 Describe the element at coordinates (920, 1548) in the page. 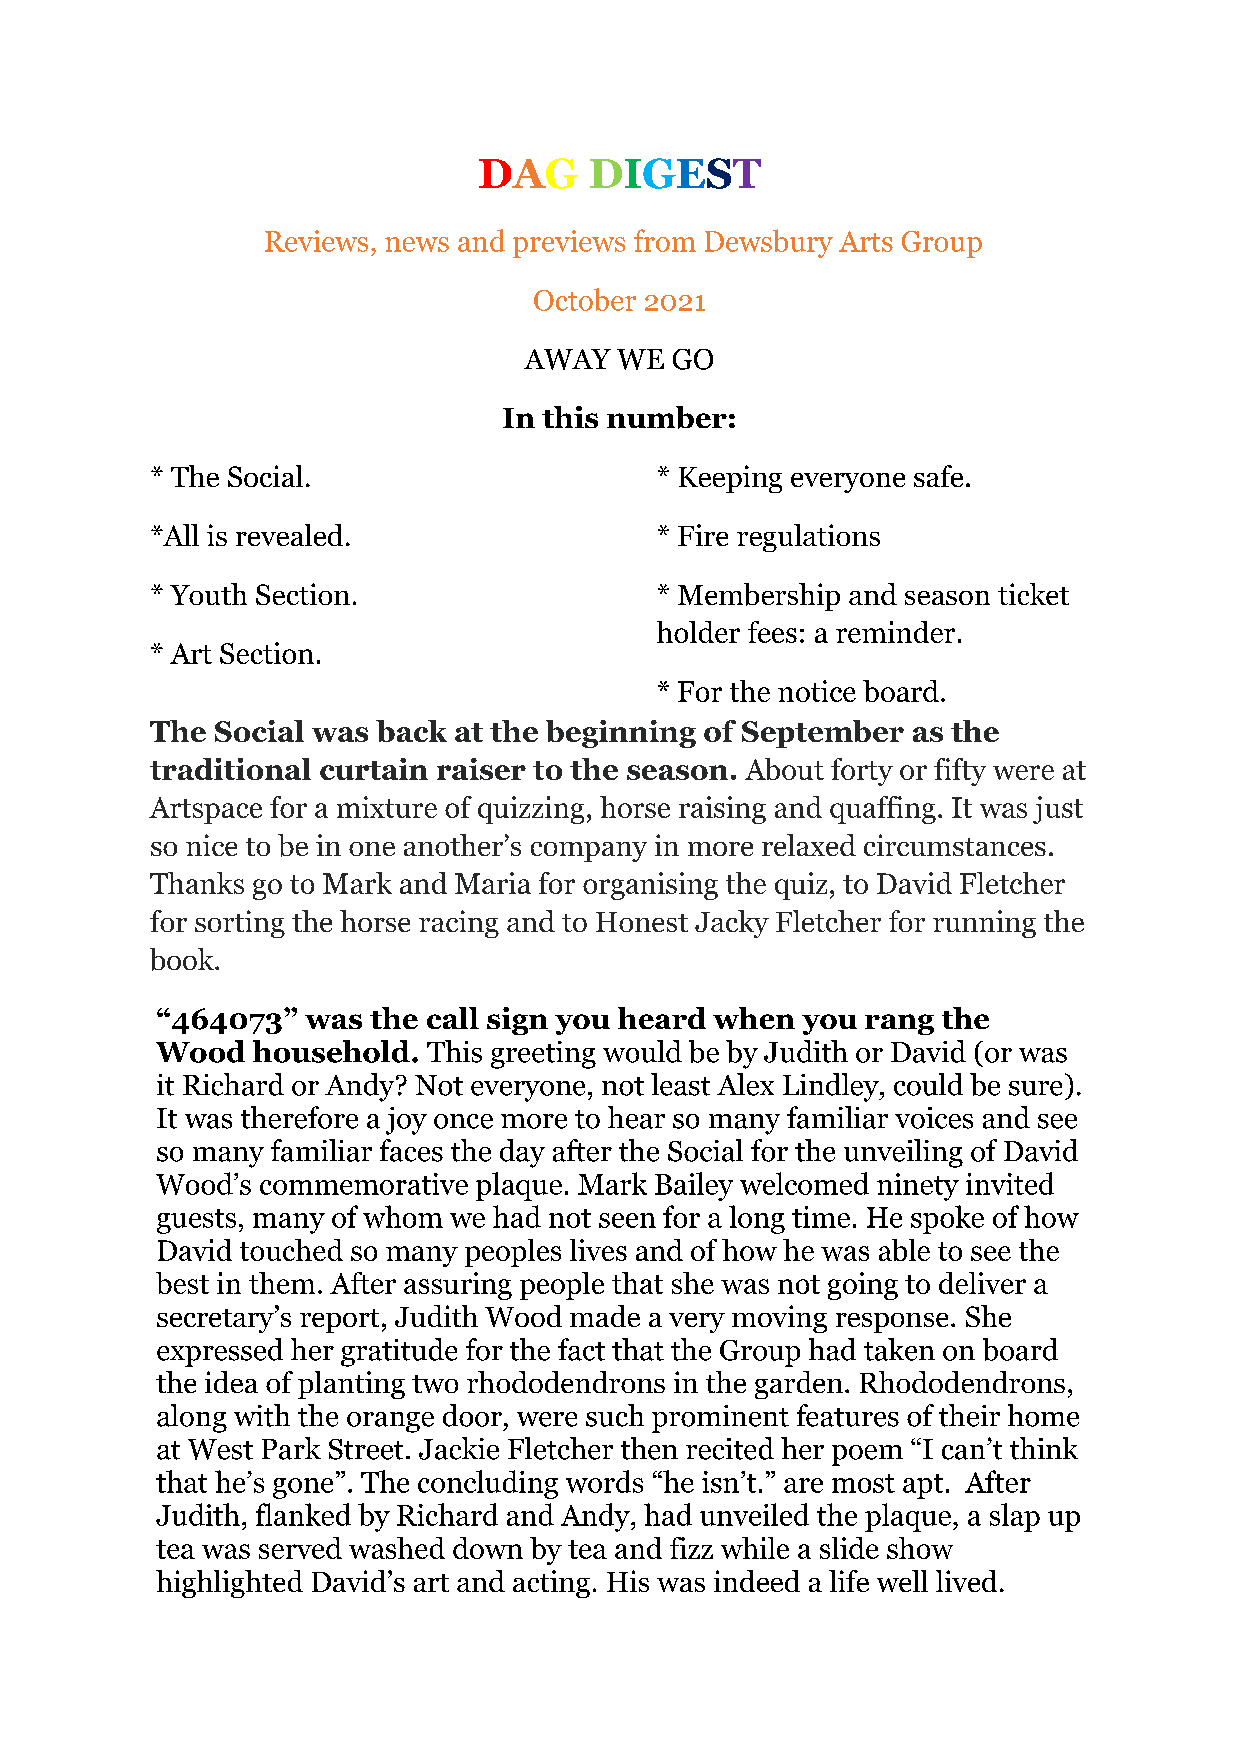

I see `show` at that location.
